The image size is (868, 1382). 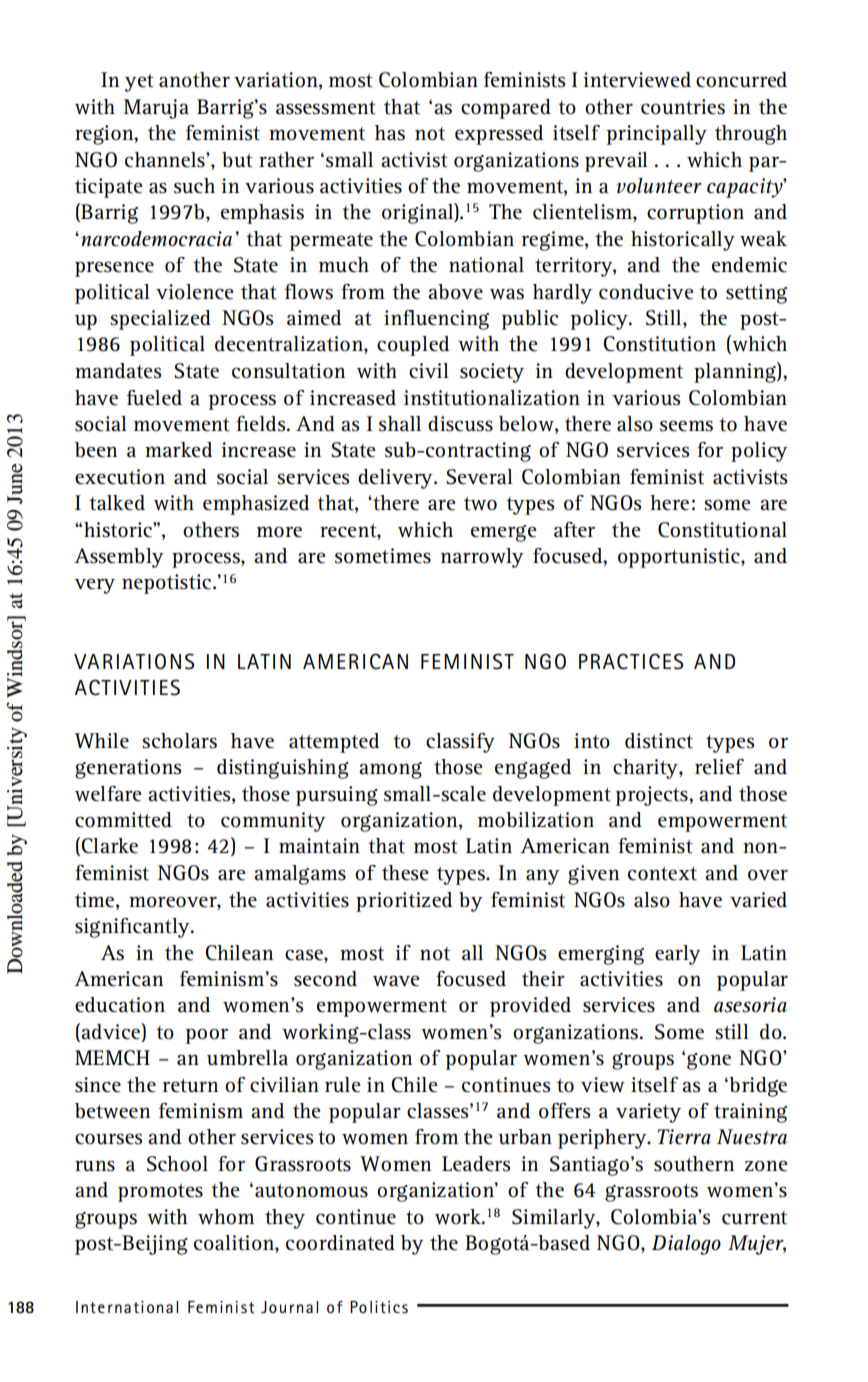 What do you see at coordinates (499, 135) in the screenshot?
I see `expressed` at bounding box center [499, 135].
